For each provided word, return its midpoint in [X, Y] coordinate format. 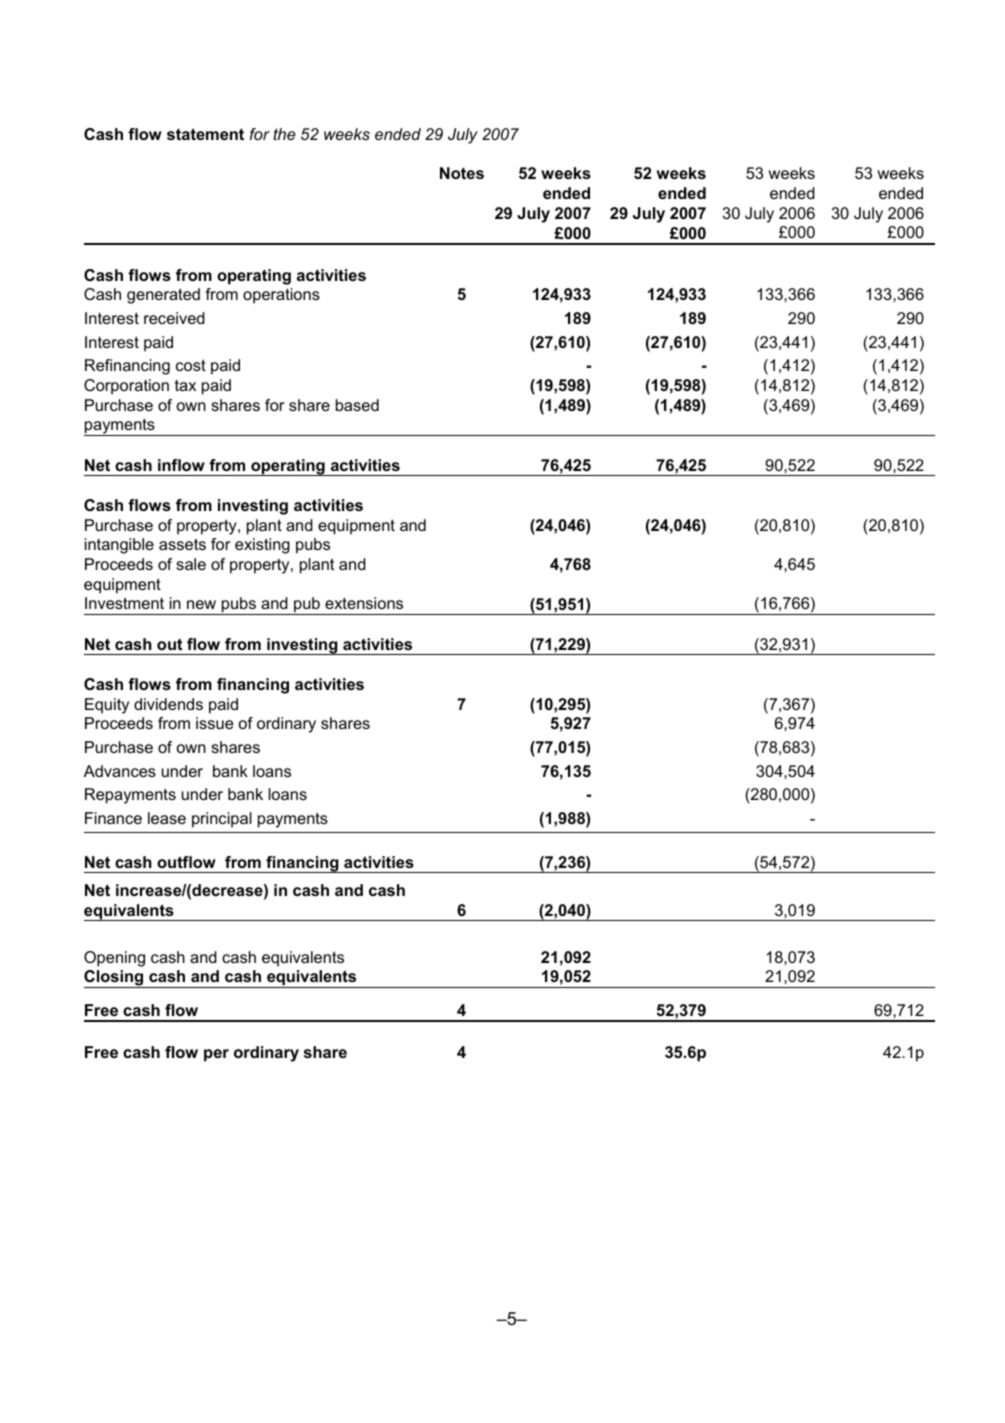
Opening [114, 959]
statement [205, 134]
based [357, 405]
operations [281, 296]
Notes [462, 173]
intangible [119, 546]
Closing [115, 979]
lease [167, 818]
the [284, 134]
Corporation [126, 387]
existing [262, 546]
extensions [364, 603]
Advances [120, 771]
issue [215, 723]
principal [222, 820]
